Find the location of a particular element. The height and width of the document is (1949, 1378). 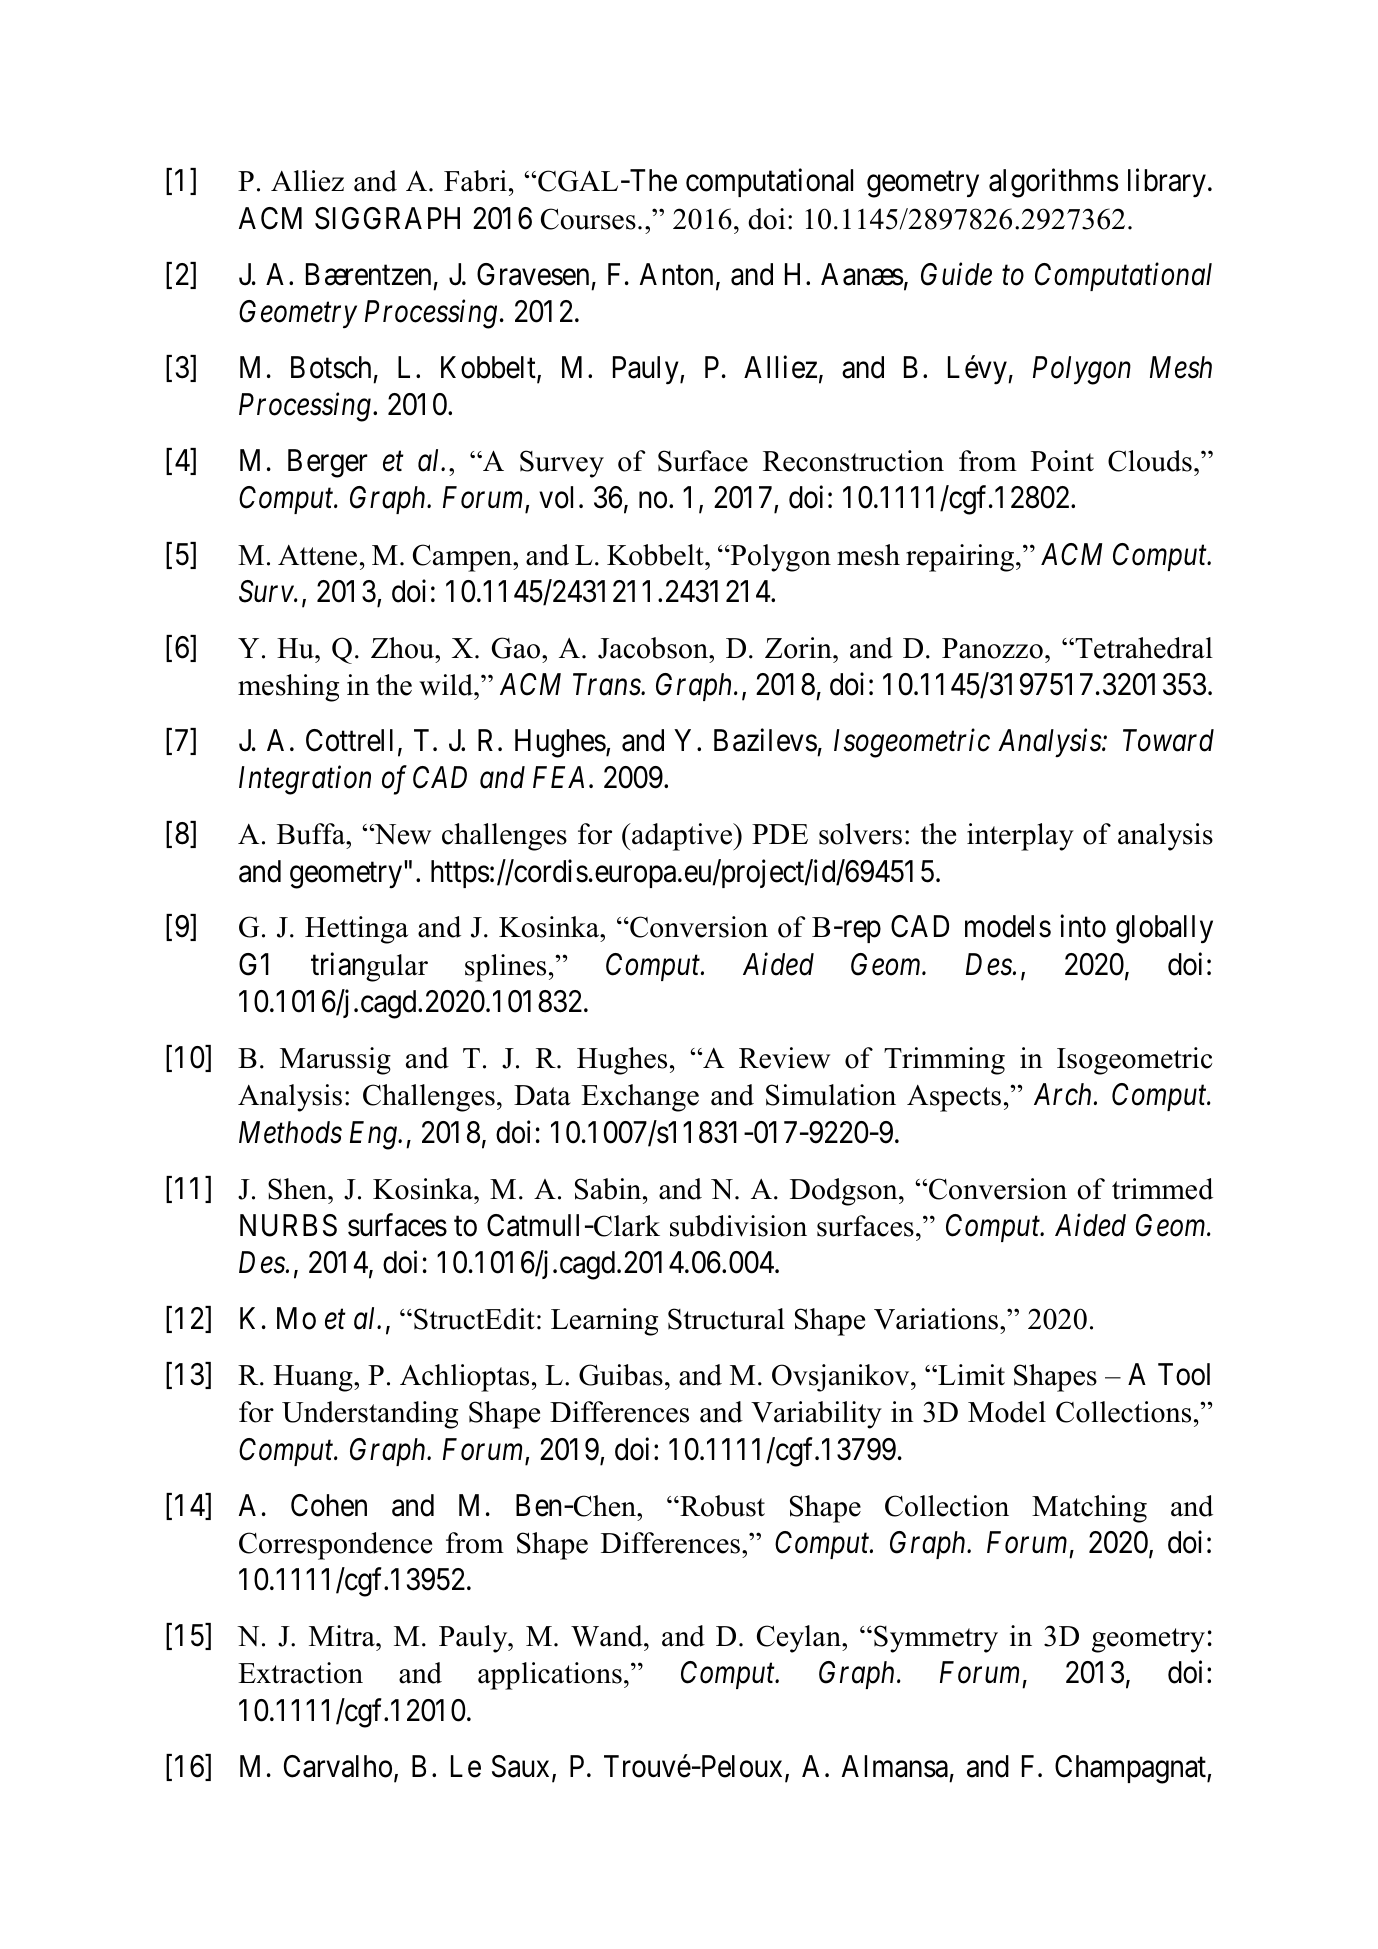

Integration is located at coordinates (305, 781).
